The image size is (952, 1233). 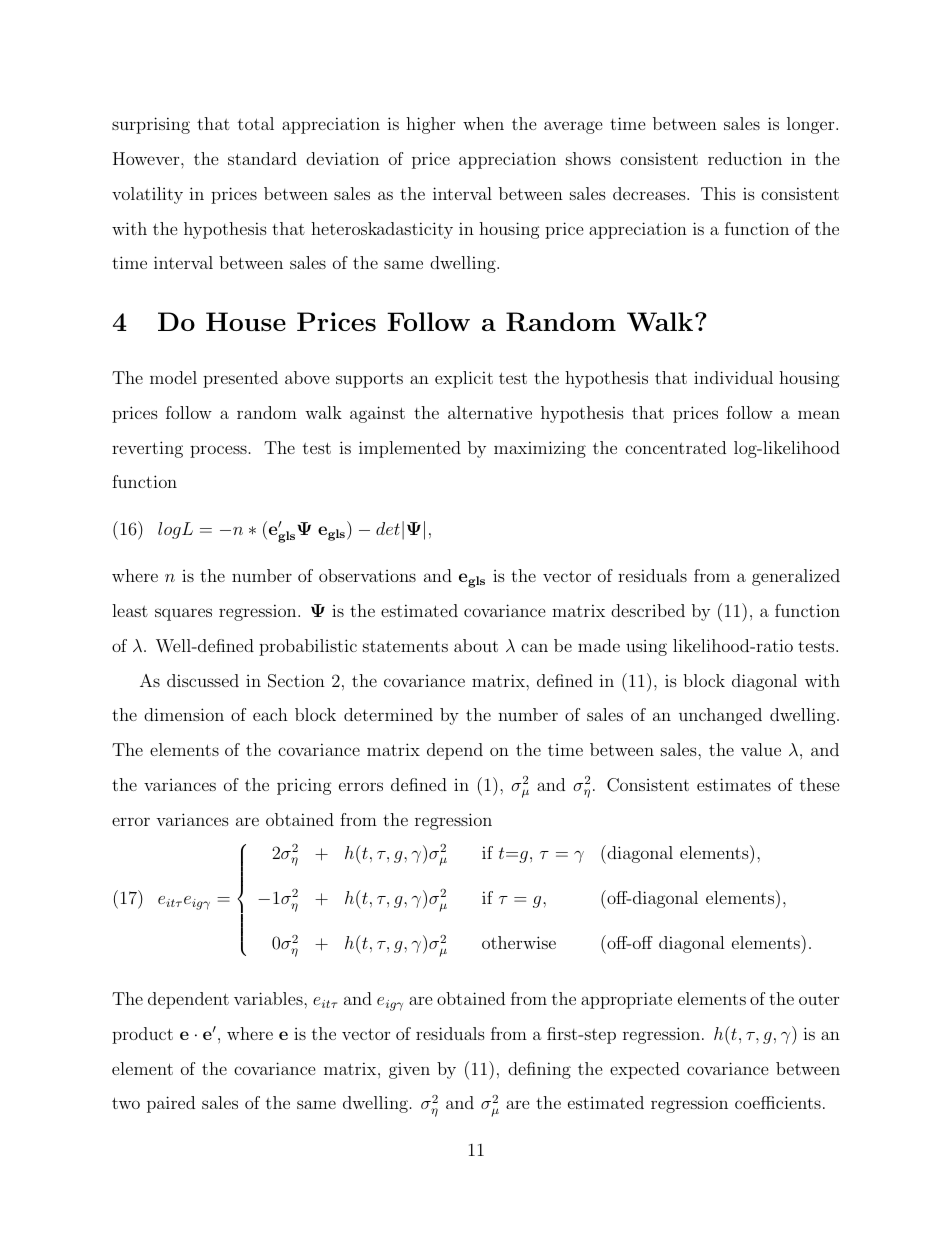 What do you see at coordinates (464, 379) in the image?
I see `explicit` at bounding box center [464, 379].
